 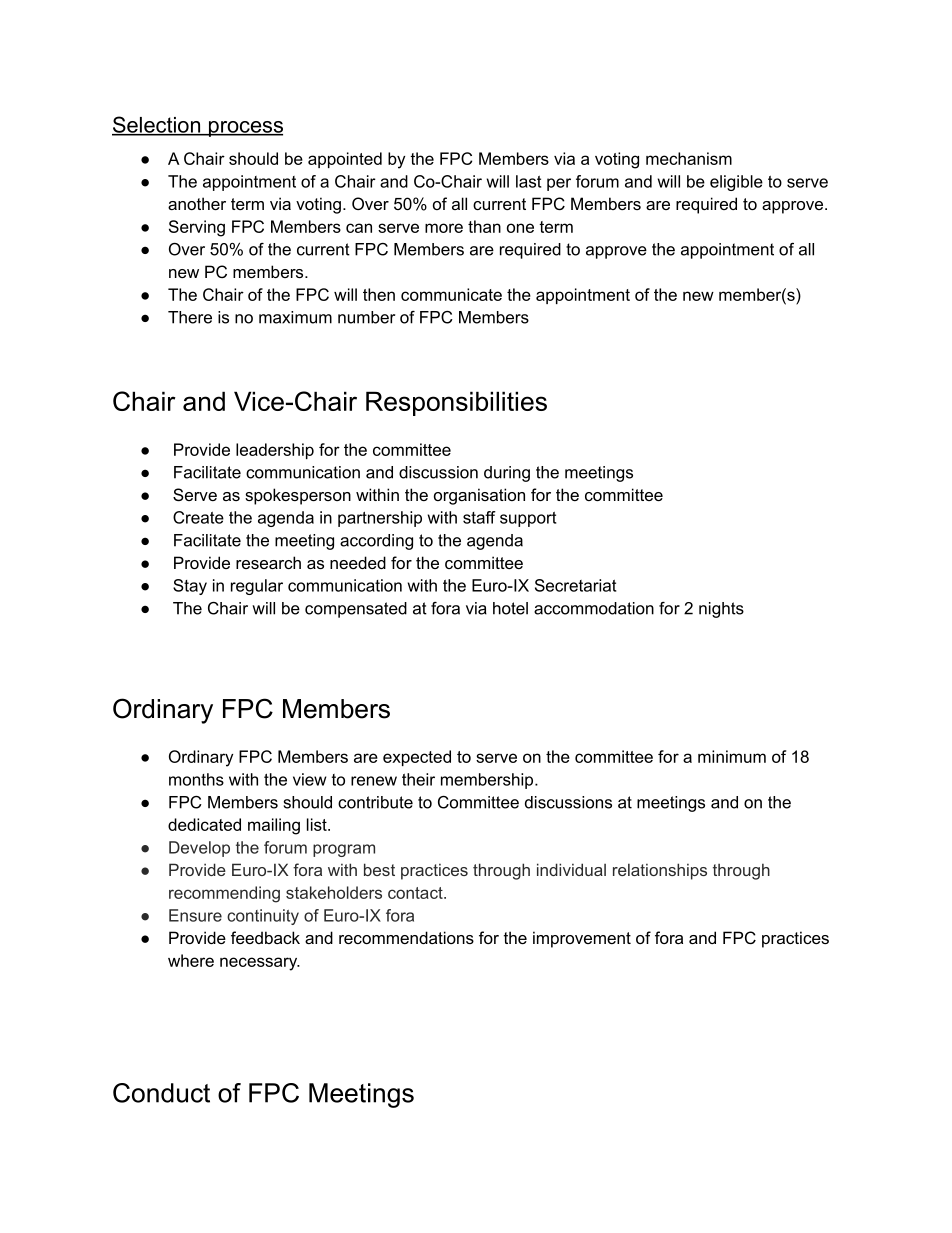 What do you see at coordinates (721, 610) in the document?
I see `nights` at bounding box center [721, 610].
